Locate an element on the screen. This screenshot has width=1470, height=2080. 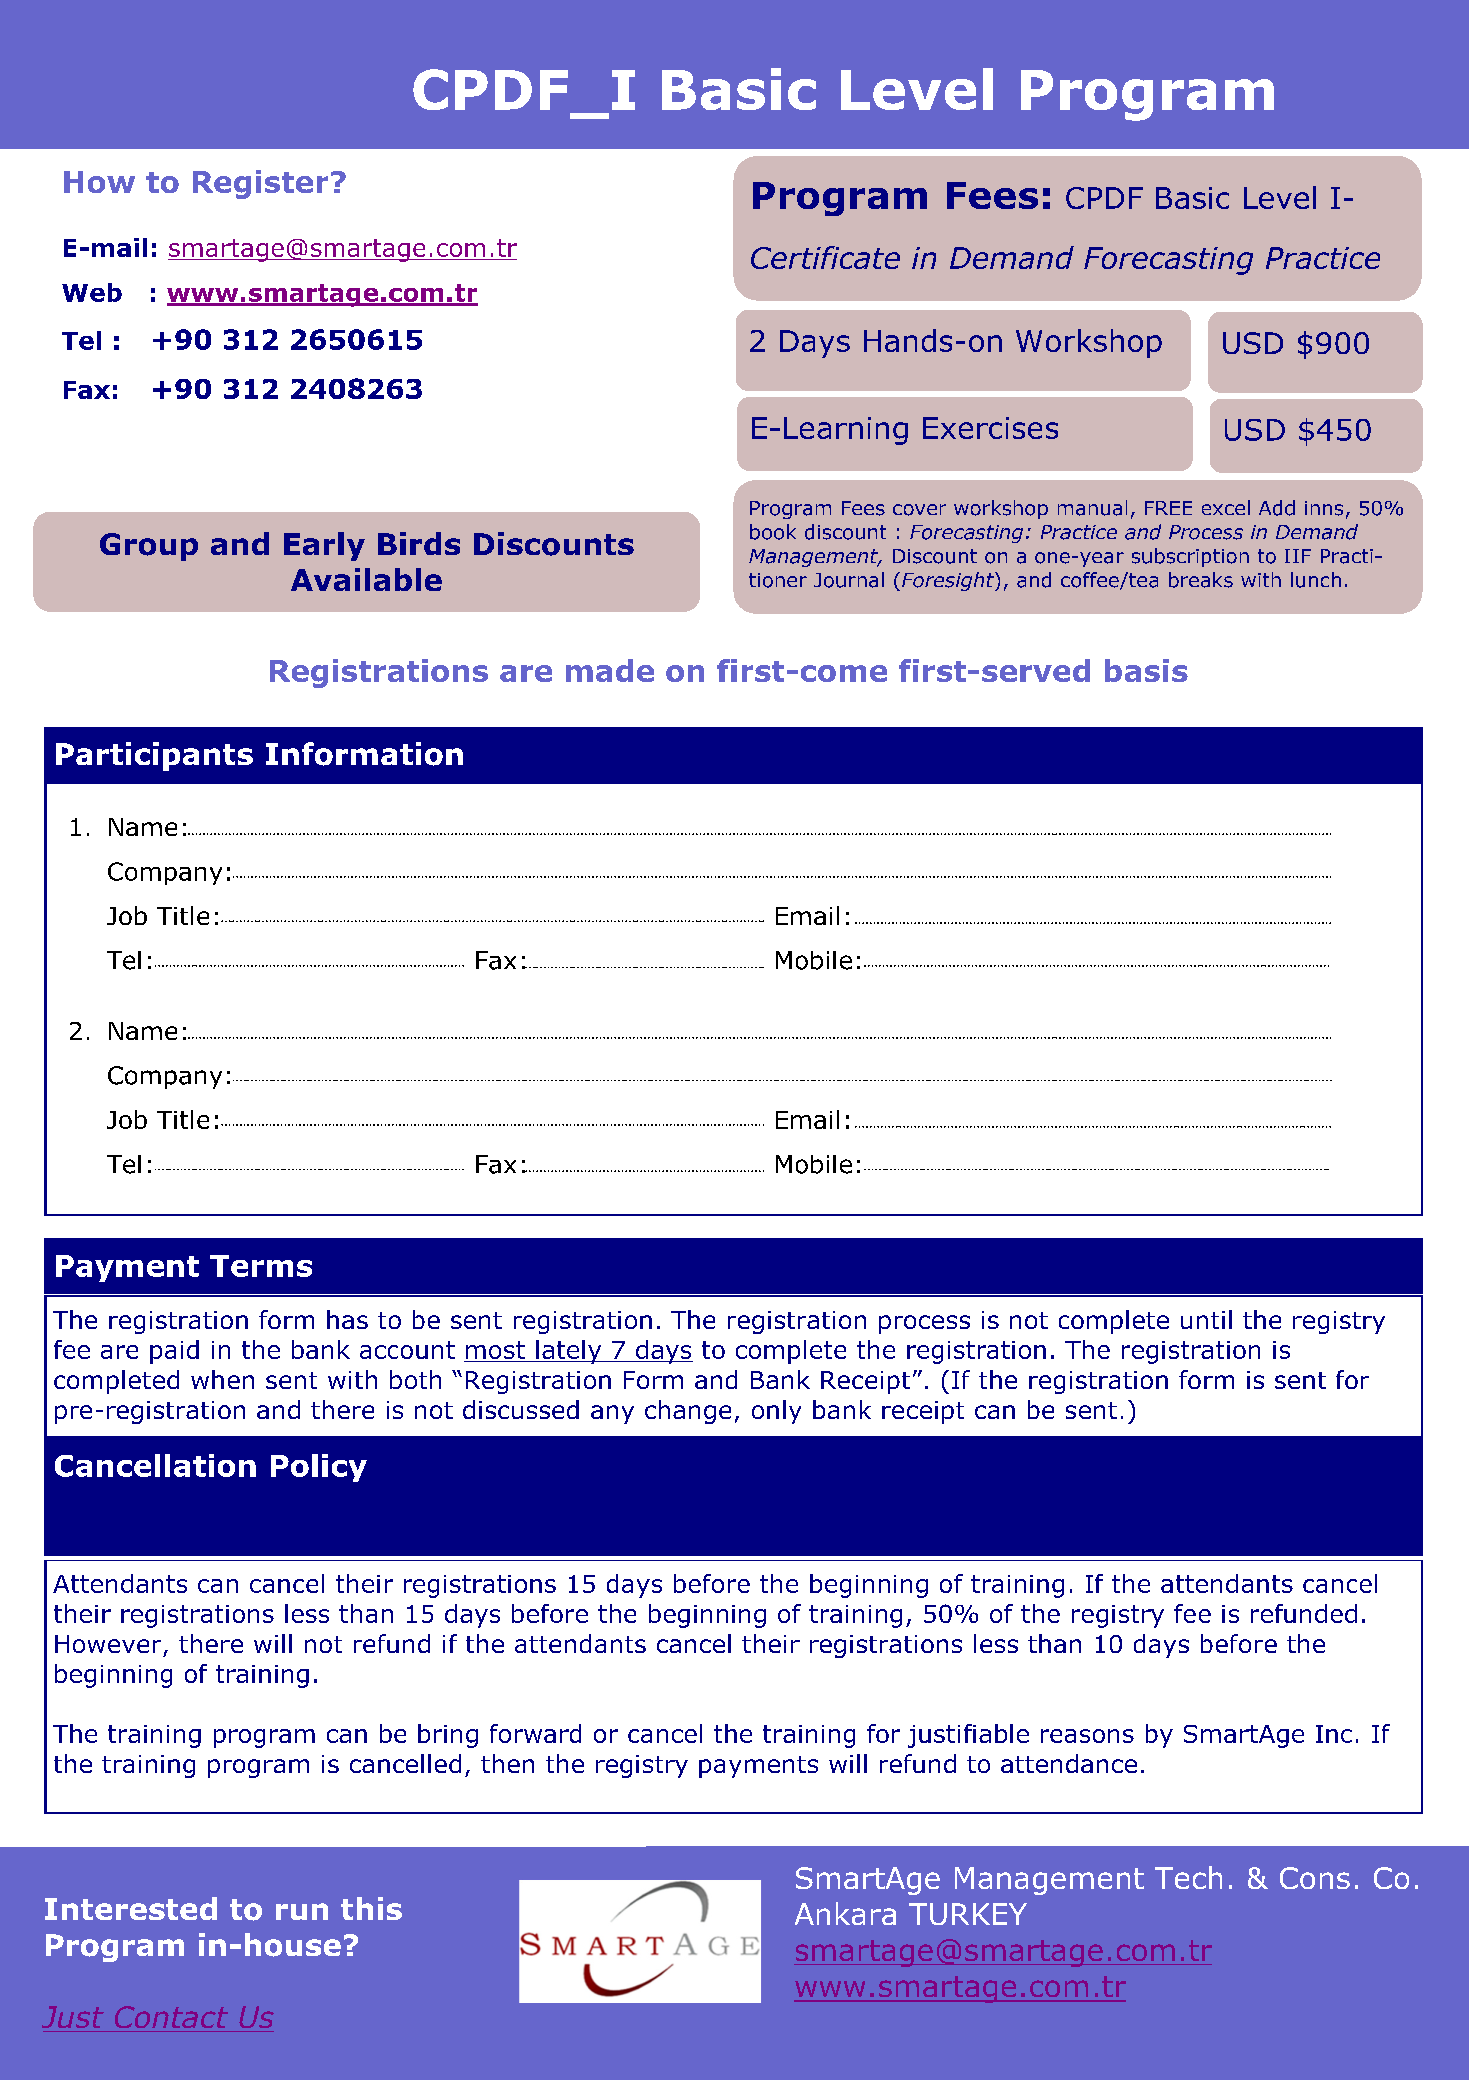
Register is located at coordinates (260, 184).
